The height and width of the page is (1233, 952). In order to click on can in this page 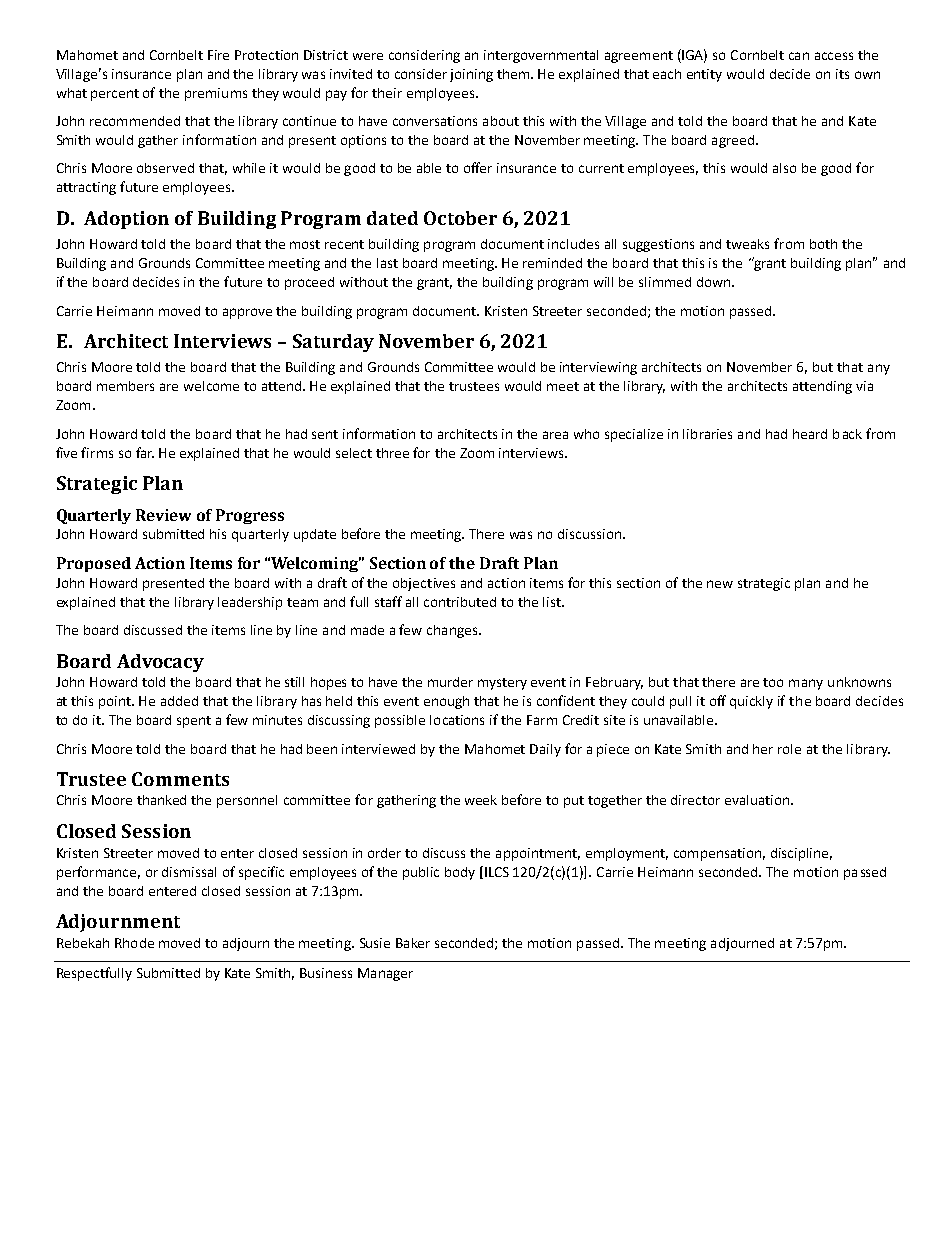, I will do `click(799, 56)`.
